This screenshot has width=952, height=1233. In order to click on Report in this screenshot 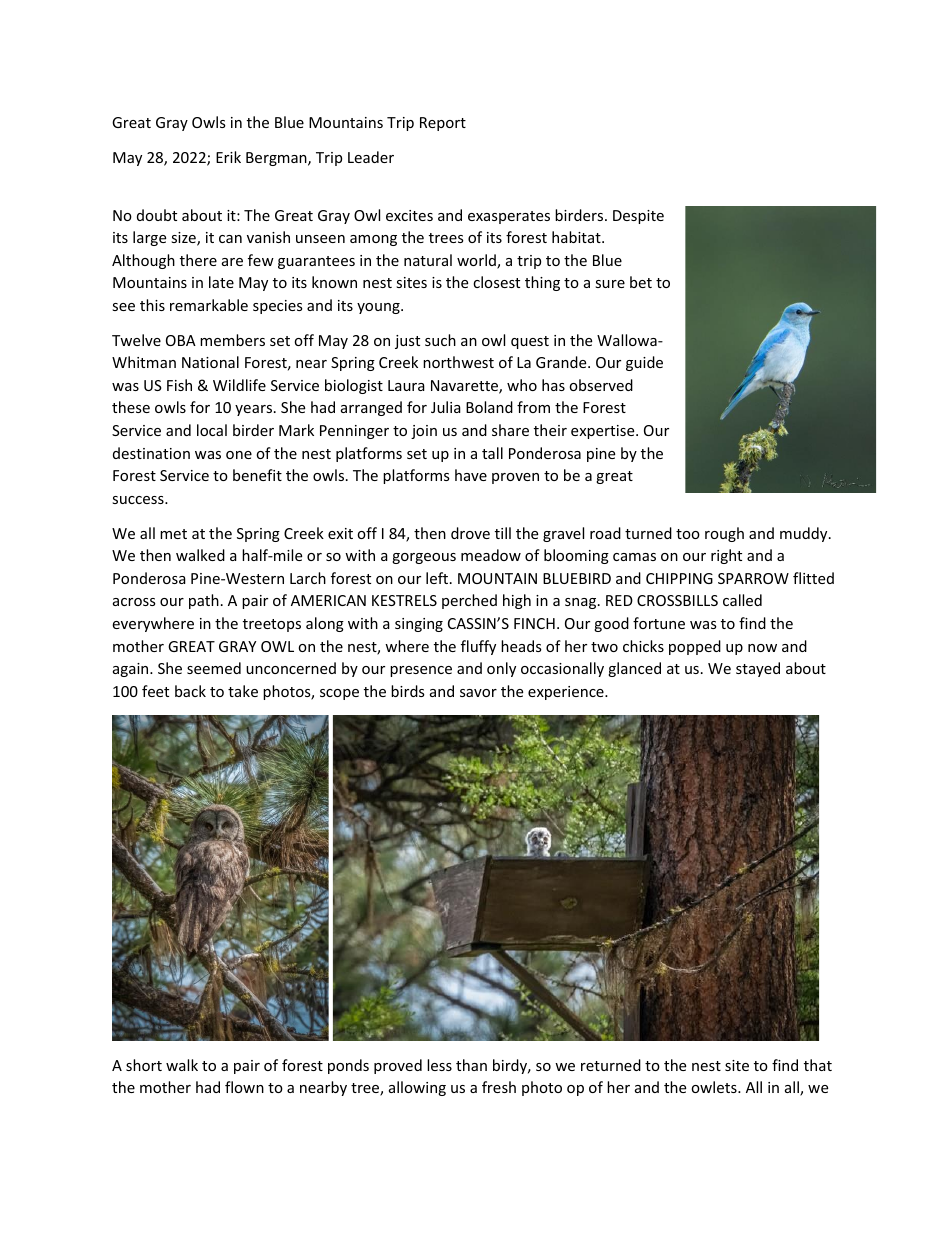, I will do `click(443, 124)`.
